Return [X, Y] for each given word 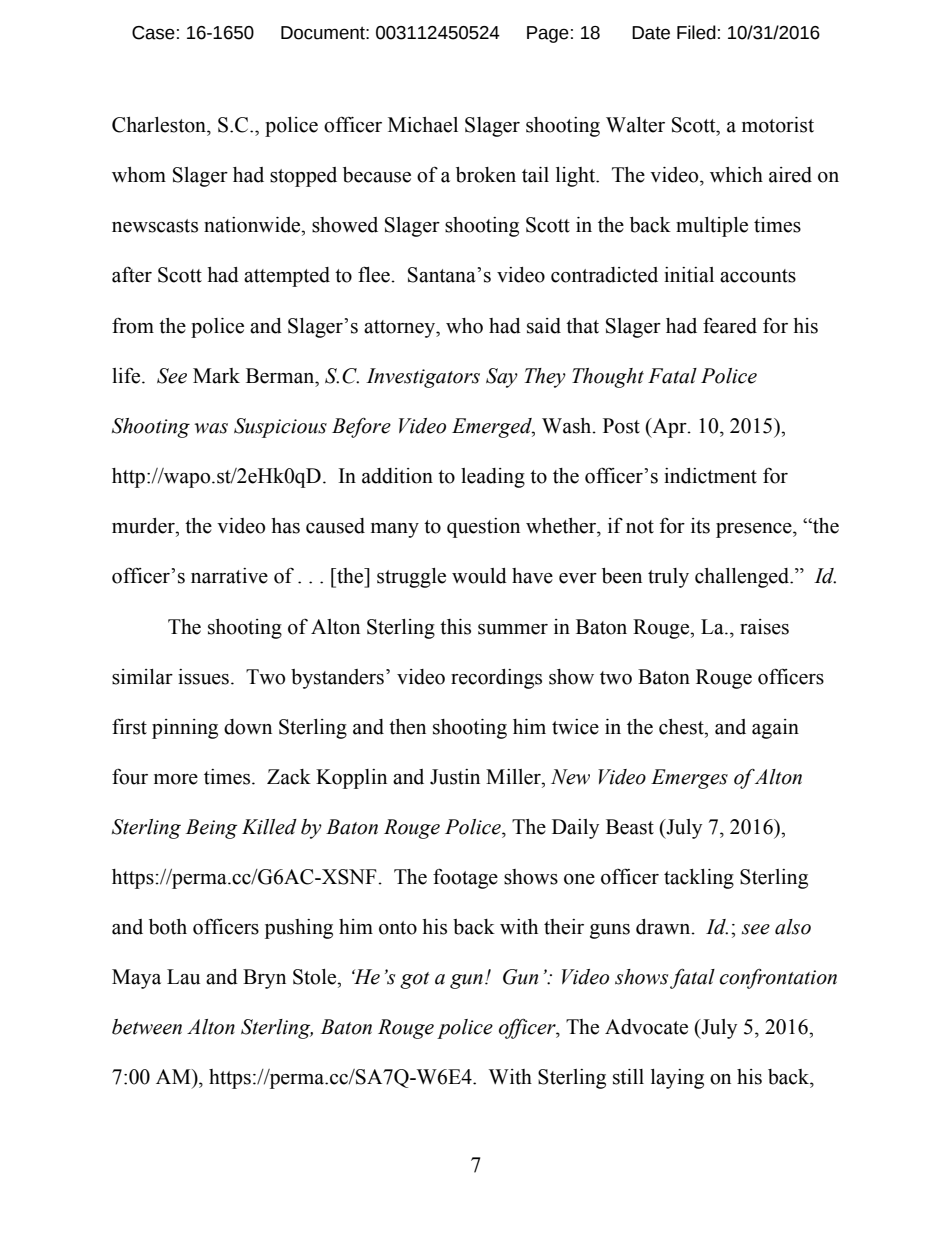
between [147, 1027]
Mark [216, 376]
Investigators [423, 378]
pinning [185, 729]
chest [682, 727]
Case [153, 33]
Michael [423, 125]
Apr [669, 428]
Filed [696, 32]
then [407, 727]
